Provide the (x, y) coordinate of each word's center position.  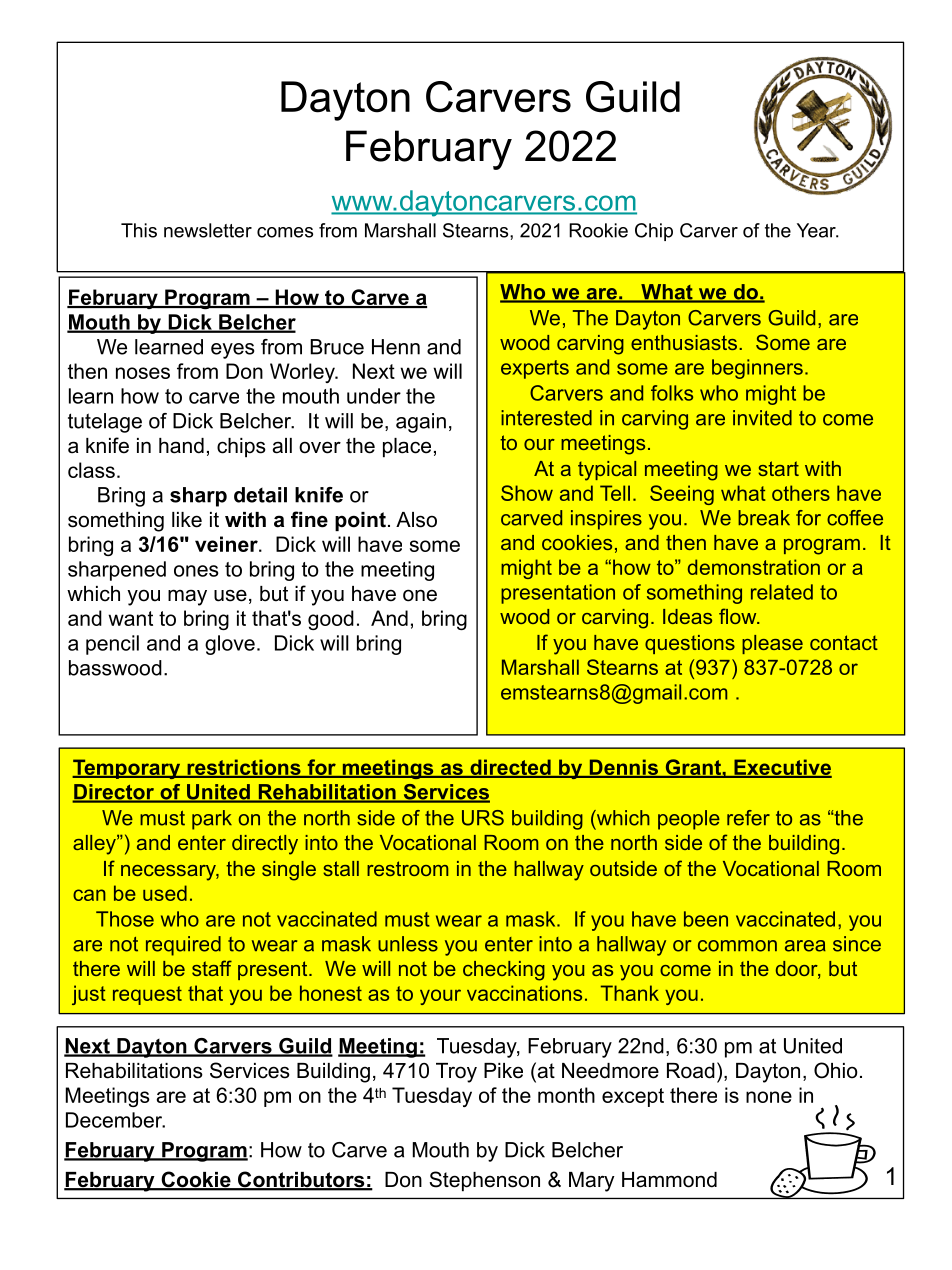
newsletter (208, 230)
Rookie (598, 230)
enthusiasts (684, 342)
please (772, 644)
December (115, 1120)
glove (230, 645)
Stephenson (484, 1181)
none (769, 1097)
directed (510, 768)
